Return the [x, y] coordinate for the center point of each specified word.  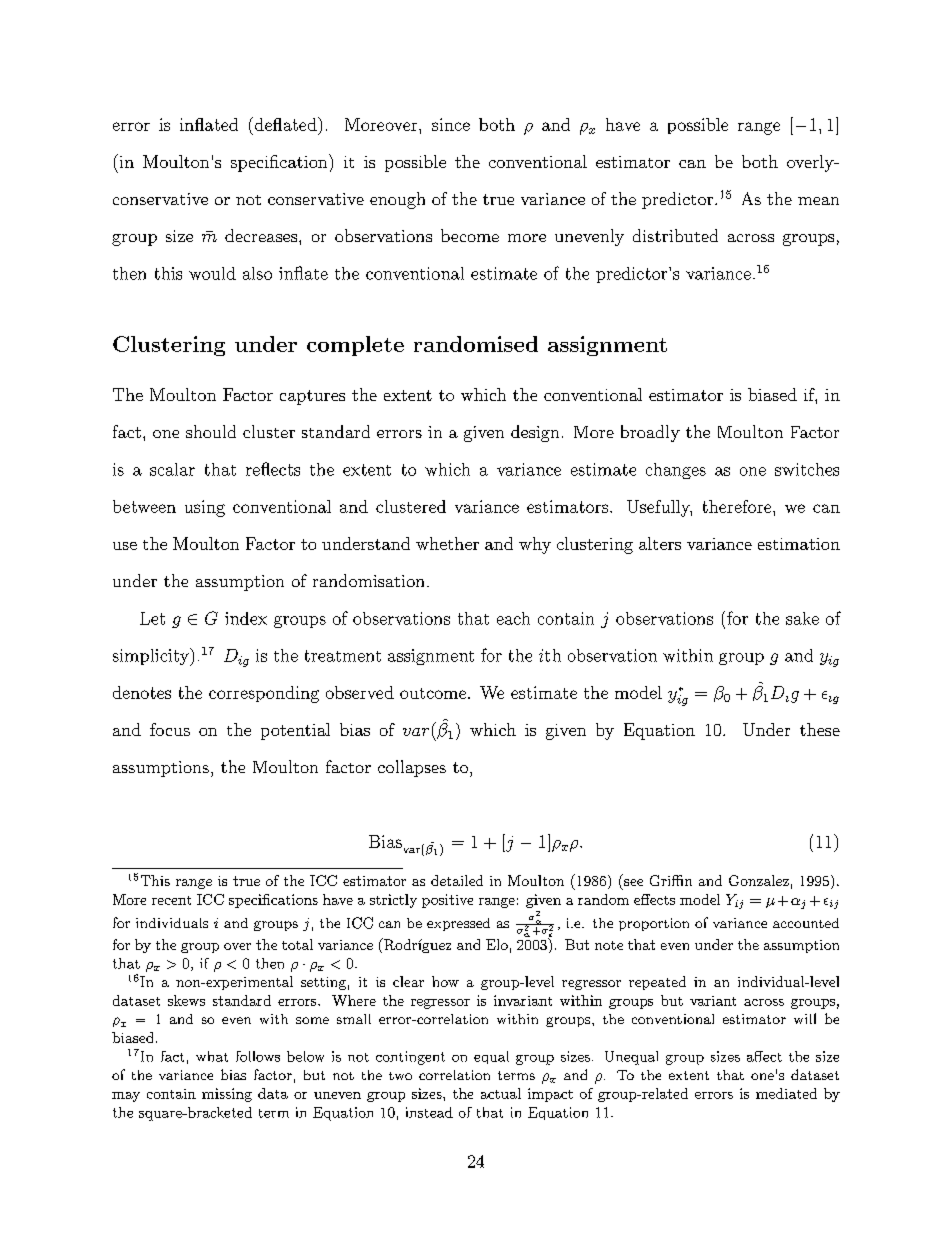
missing [227, 1095]
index [246, 618]
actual [501, 1093]
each [513, 618]
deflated [285, 124]
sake [802, 618]
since [451, 124]
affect [764, 1056]
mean [818, 201]
